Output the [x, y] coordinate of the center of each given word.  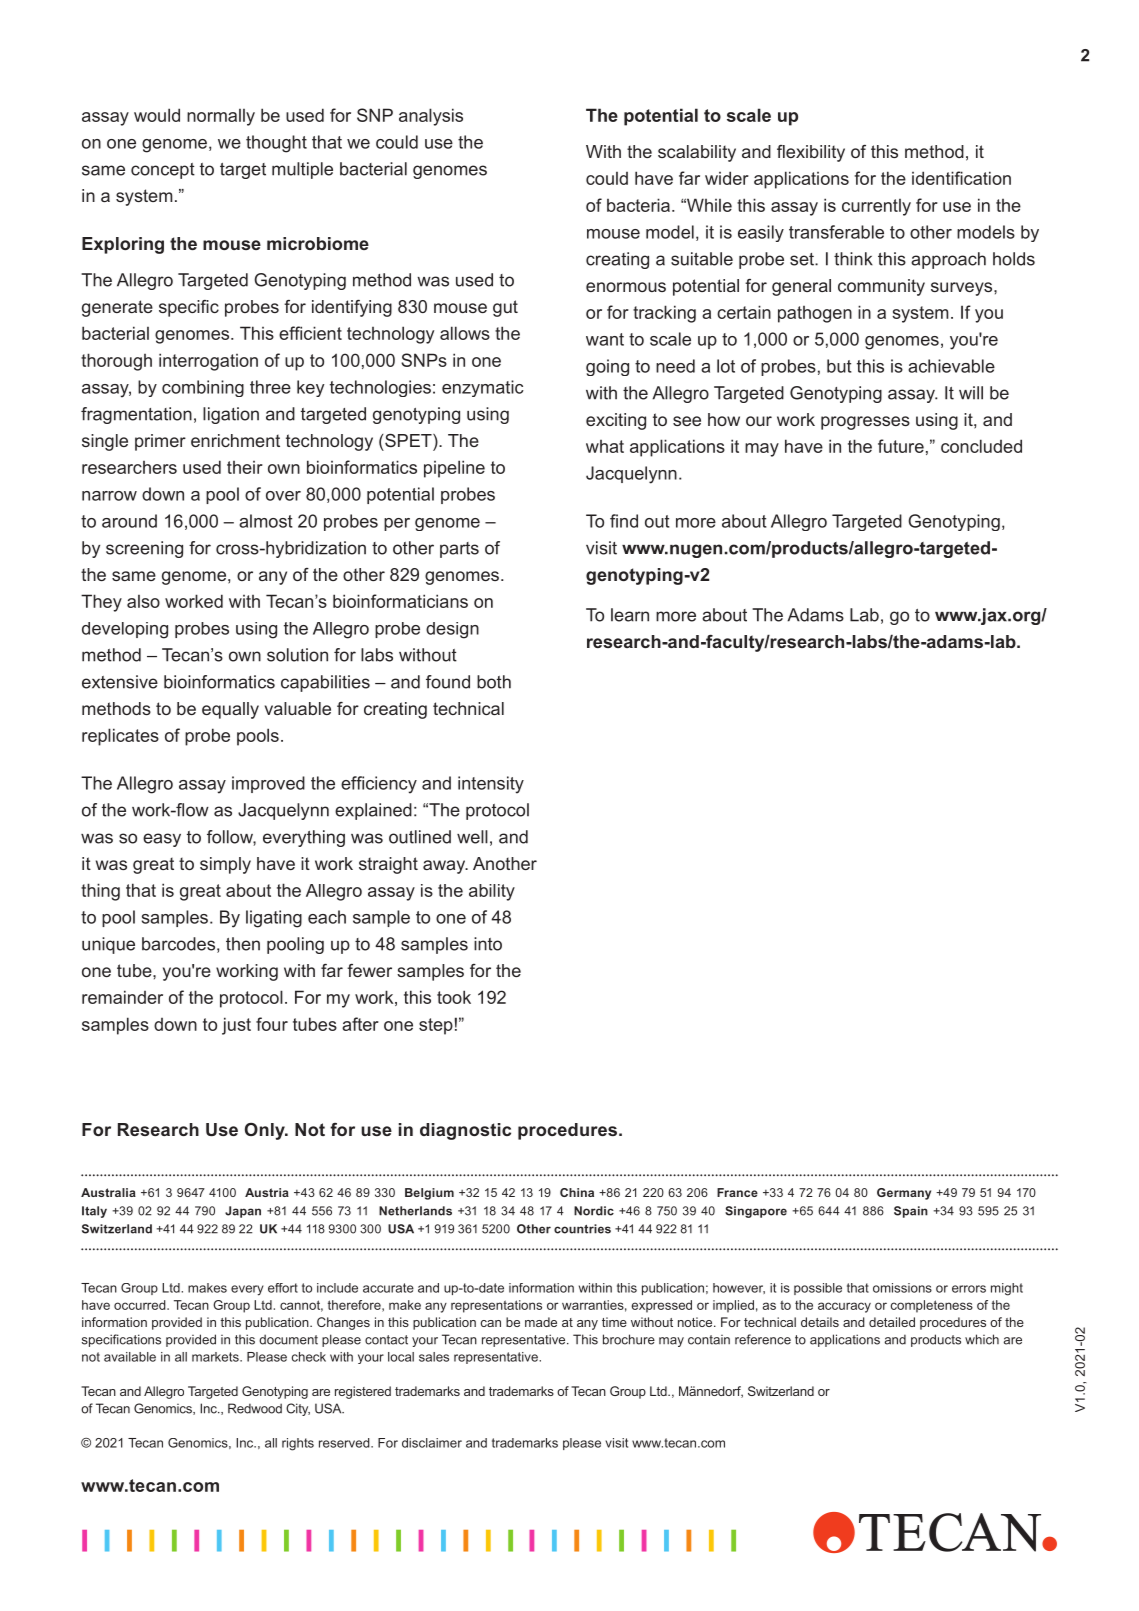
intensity [491, 785]
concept [163, 171]
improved [268, 784]
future [901, 446]
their [245, 467]
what [605, 446]
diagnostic [465, 1131]
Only [266, 1131]
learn [630, 615]
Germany [904, 1194]
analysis [431, 117]
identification [961, 178]
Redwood [255, 1408]
